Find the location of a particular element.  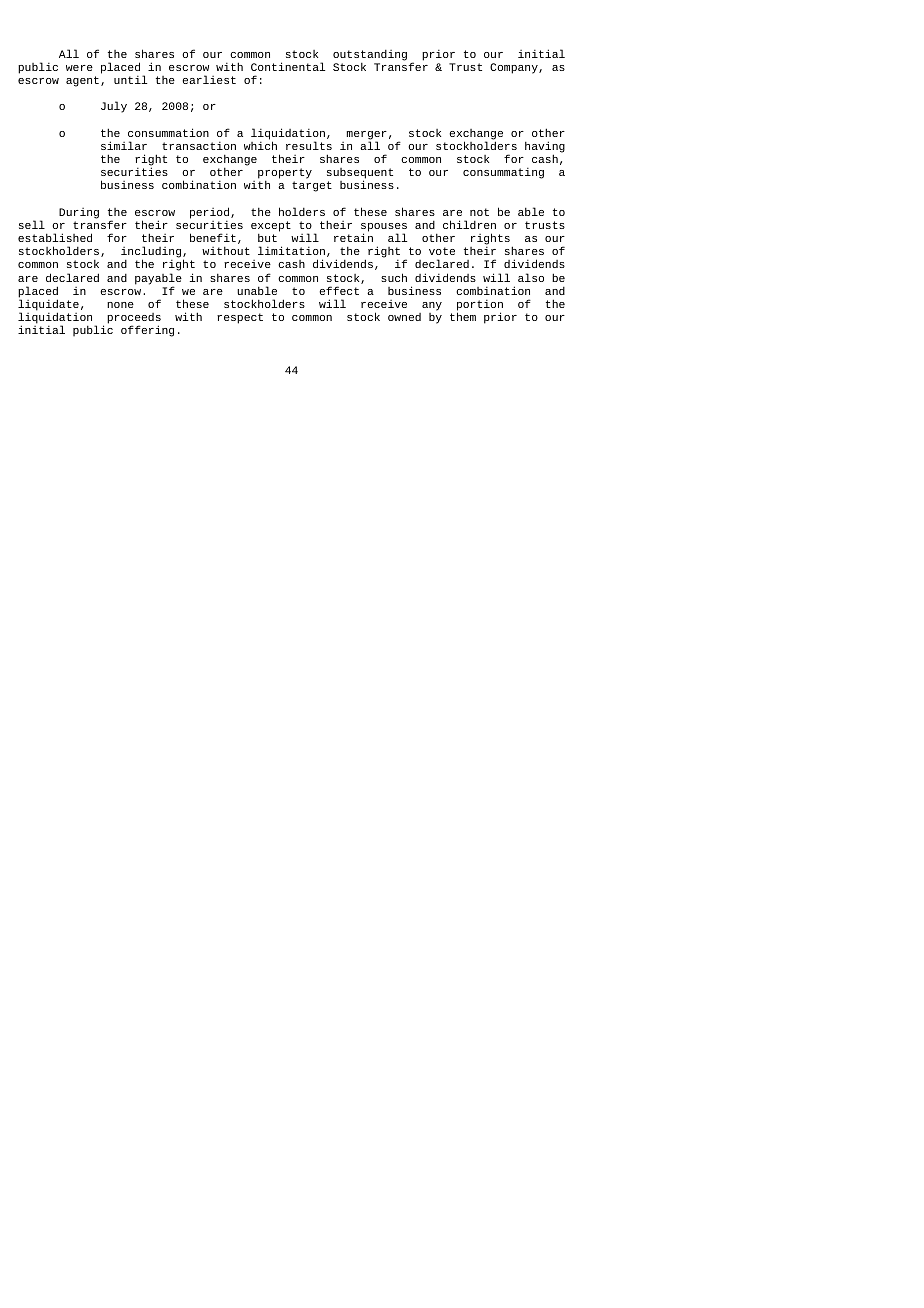

them is located at coordinates (463, 316).
